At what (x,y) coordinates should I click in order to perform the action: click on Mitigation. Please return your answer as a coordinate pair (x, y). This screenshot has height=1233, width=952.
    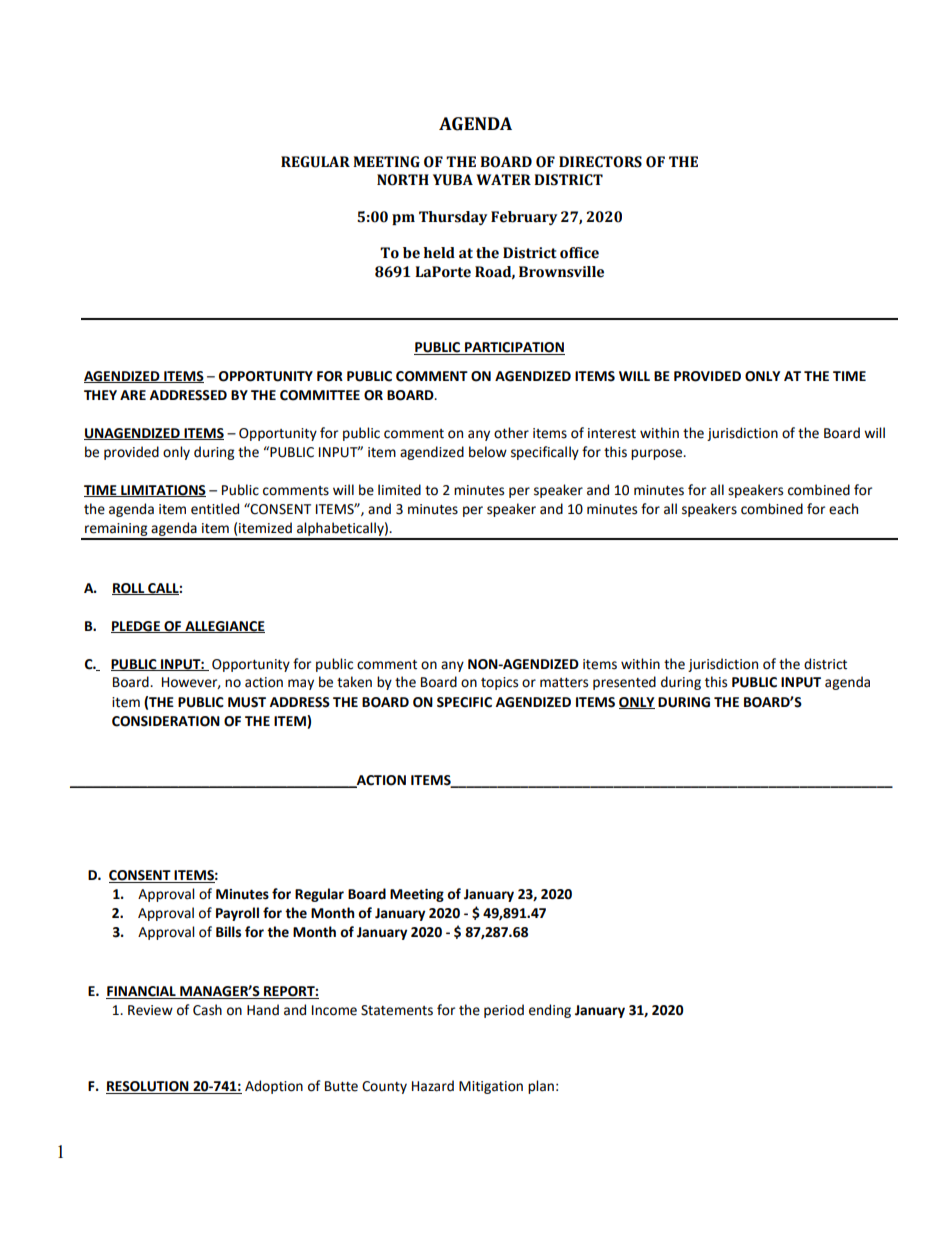
    Looking at the image, I should click on (491, 1087).
